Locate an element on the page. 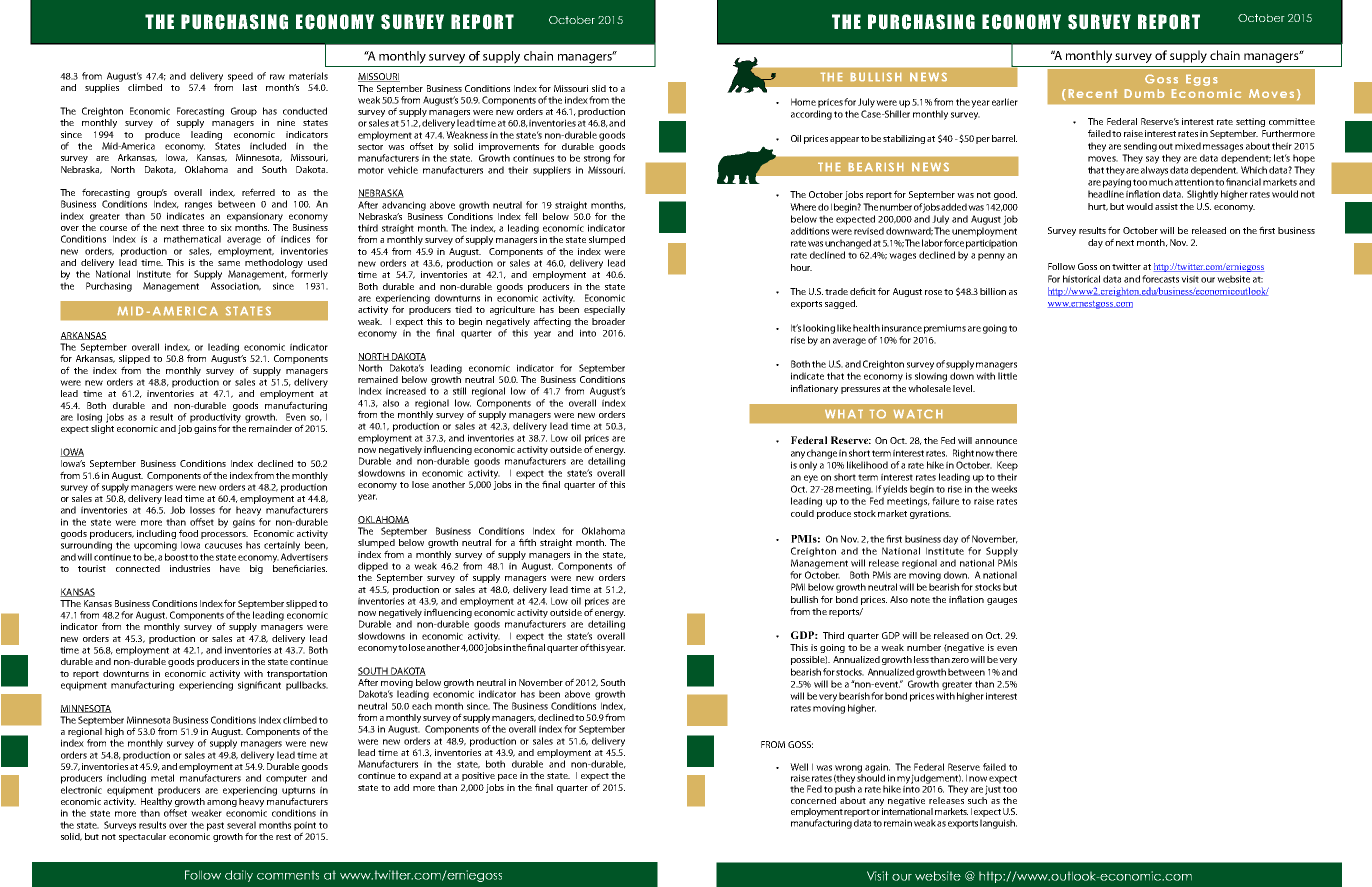 This page has width=1372, height=887. gauges is located at coordinates (1002, 601).
